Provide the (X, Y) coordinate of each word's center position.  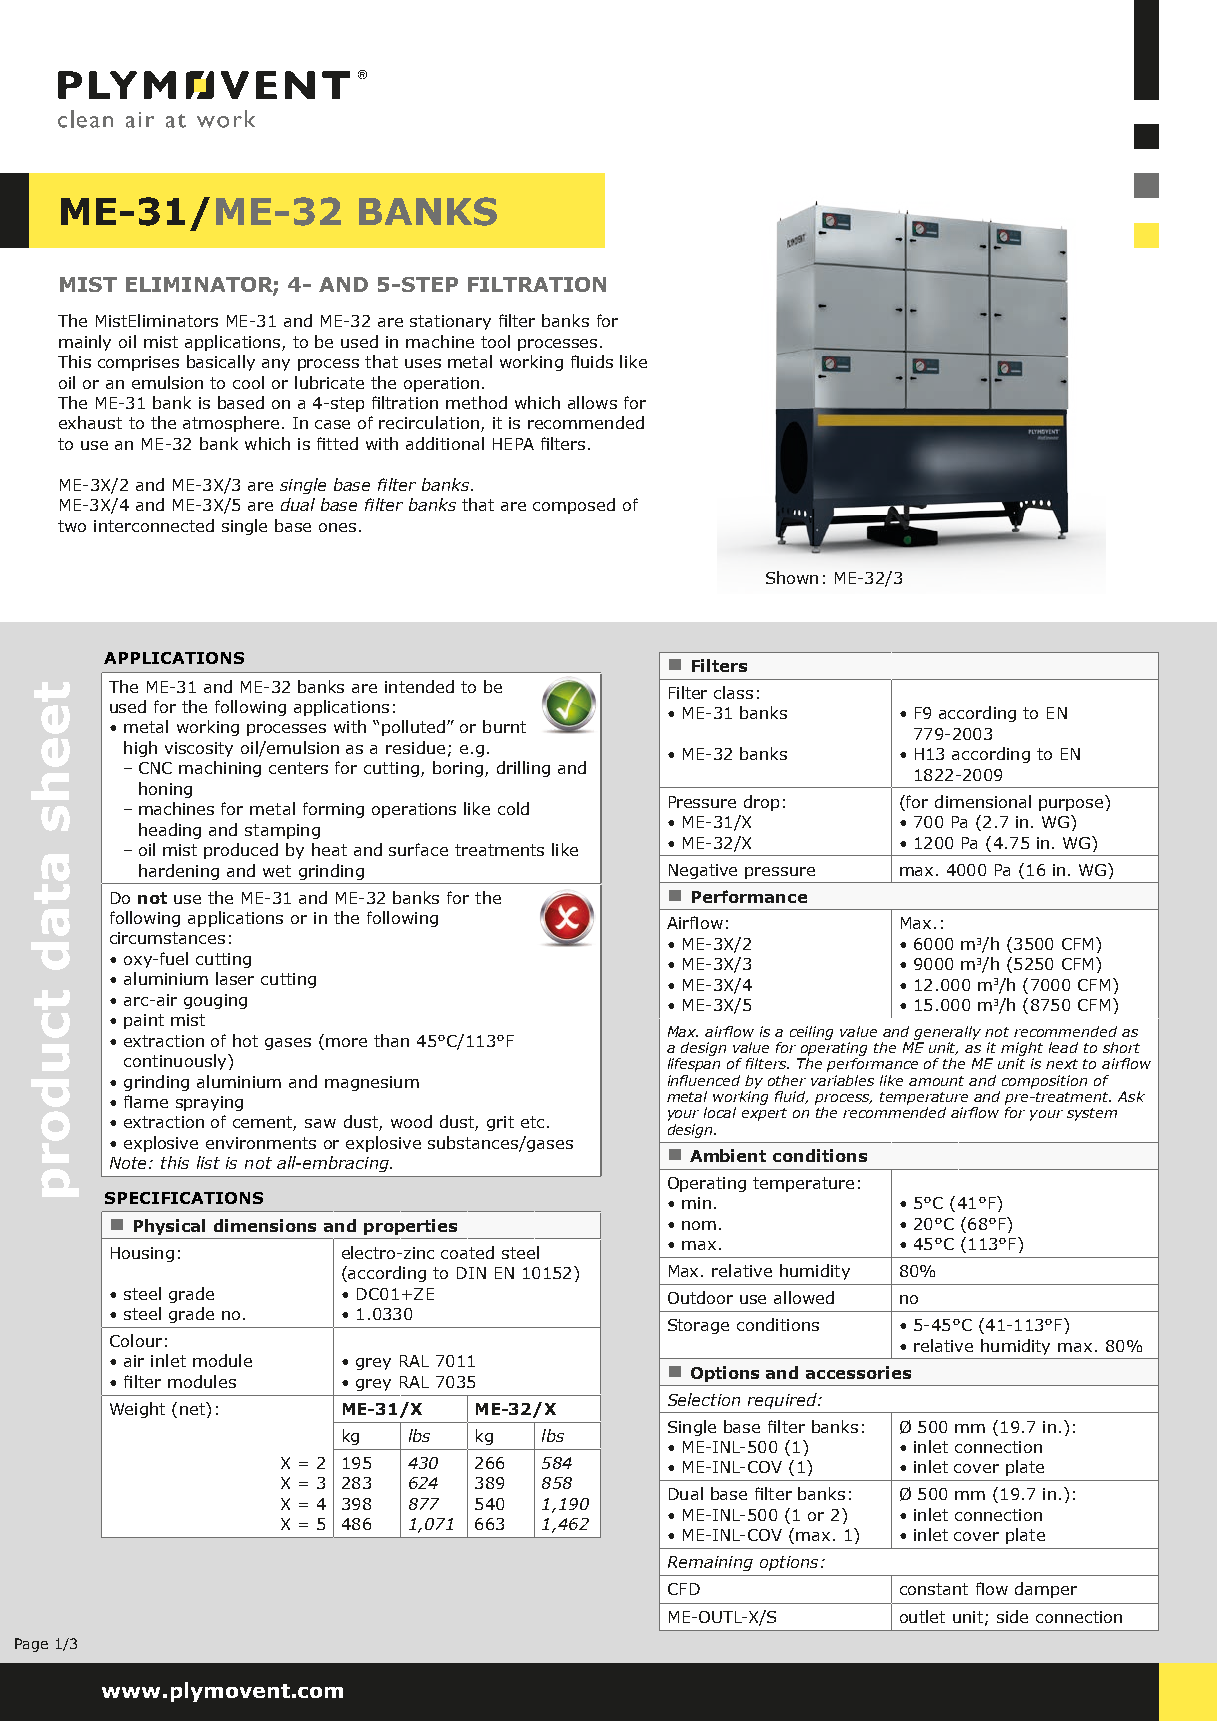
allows (592, 402)
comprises (138, 363)
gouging (215, 1001)
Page (31, 1645)
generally (947, 1033)
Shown (792, 577)
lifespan (694, 1065)
